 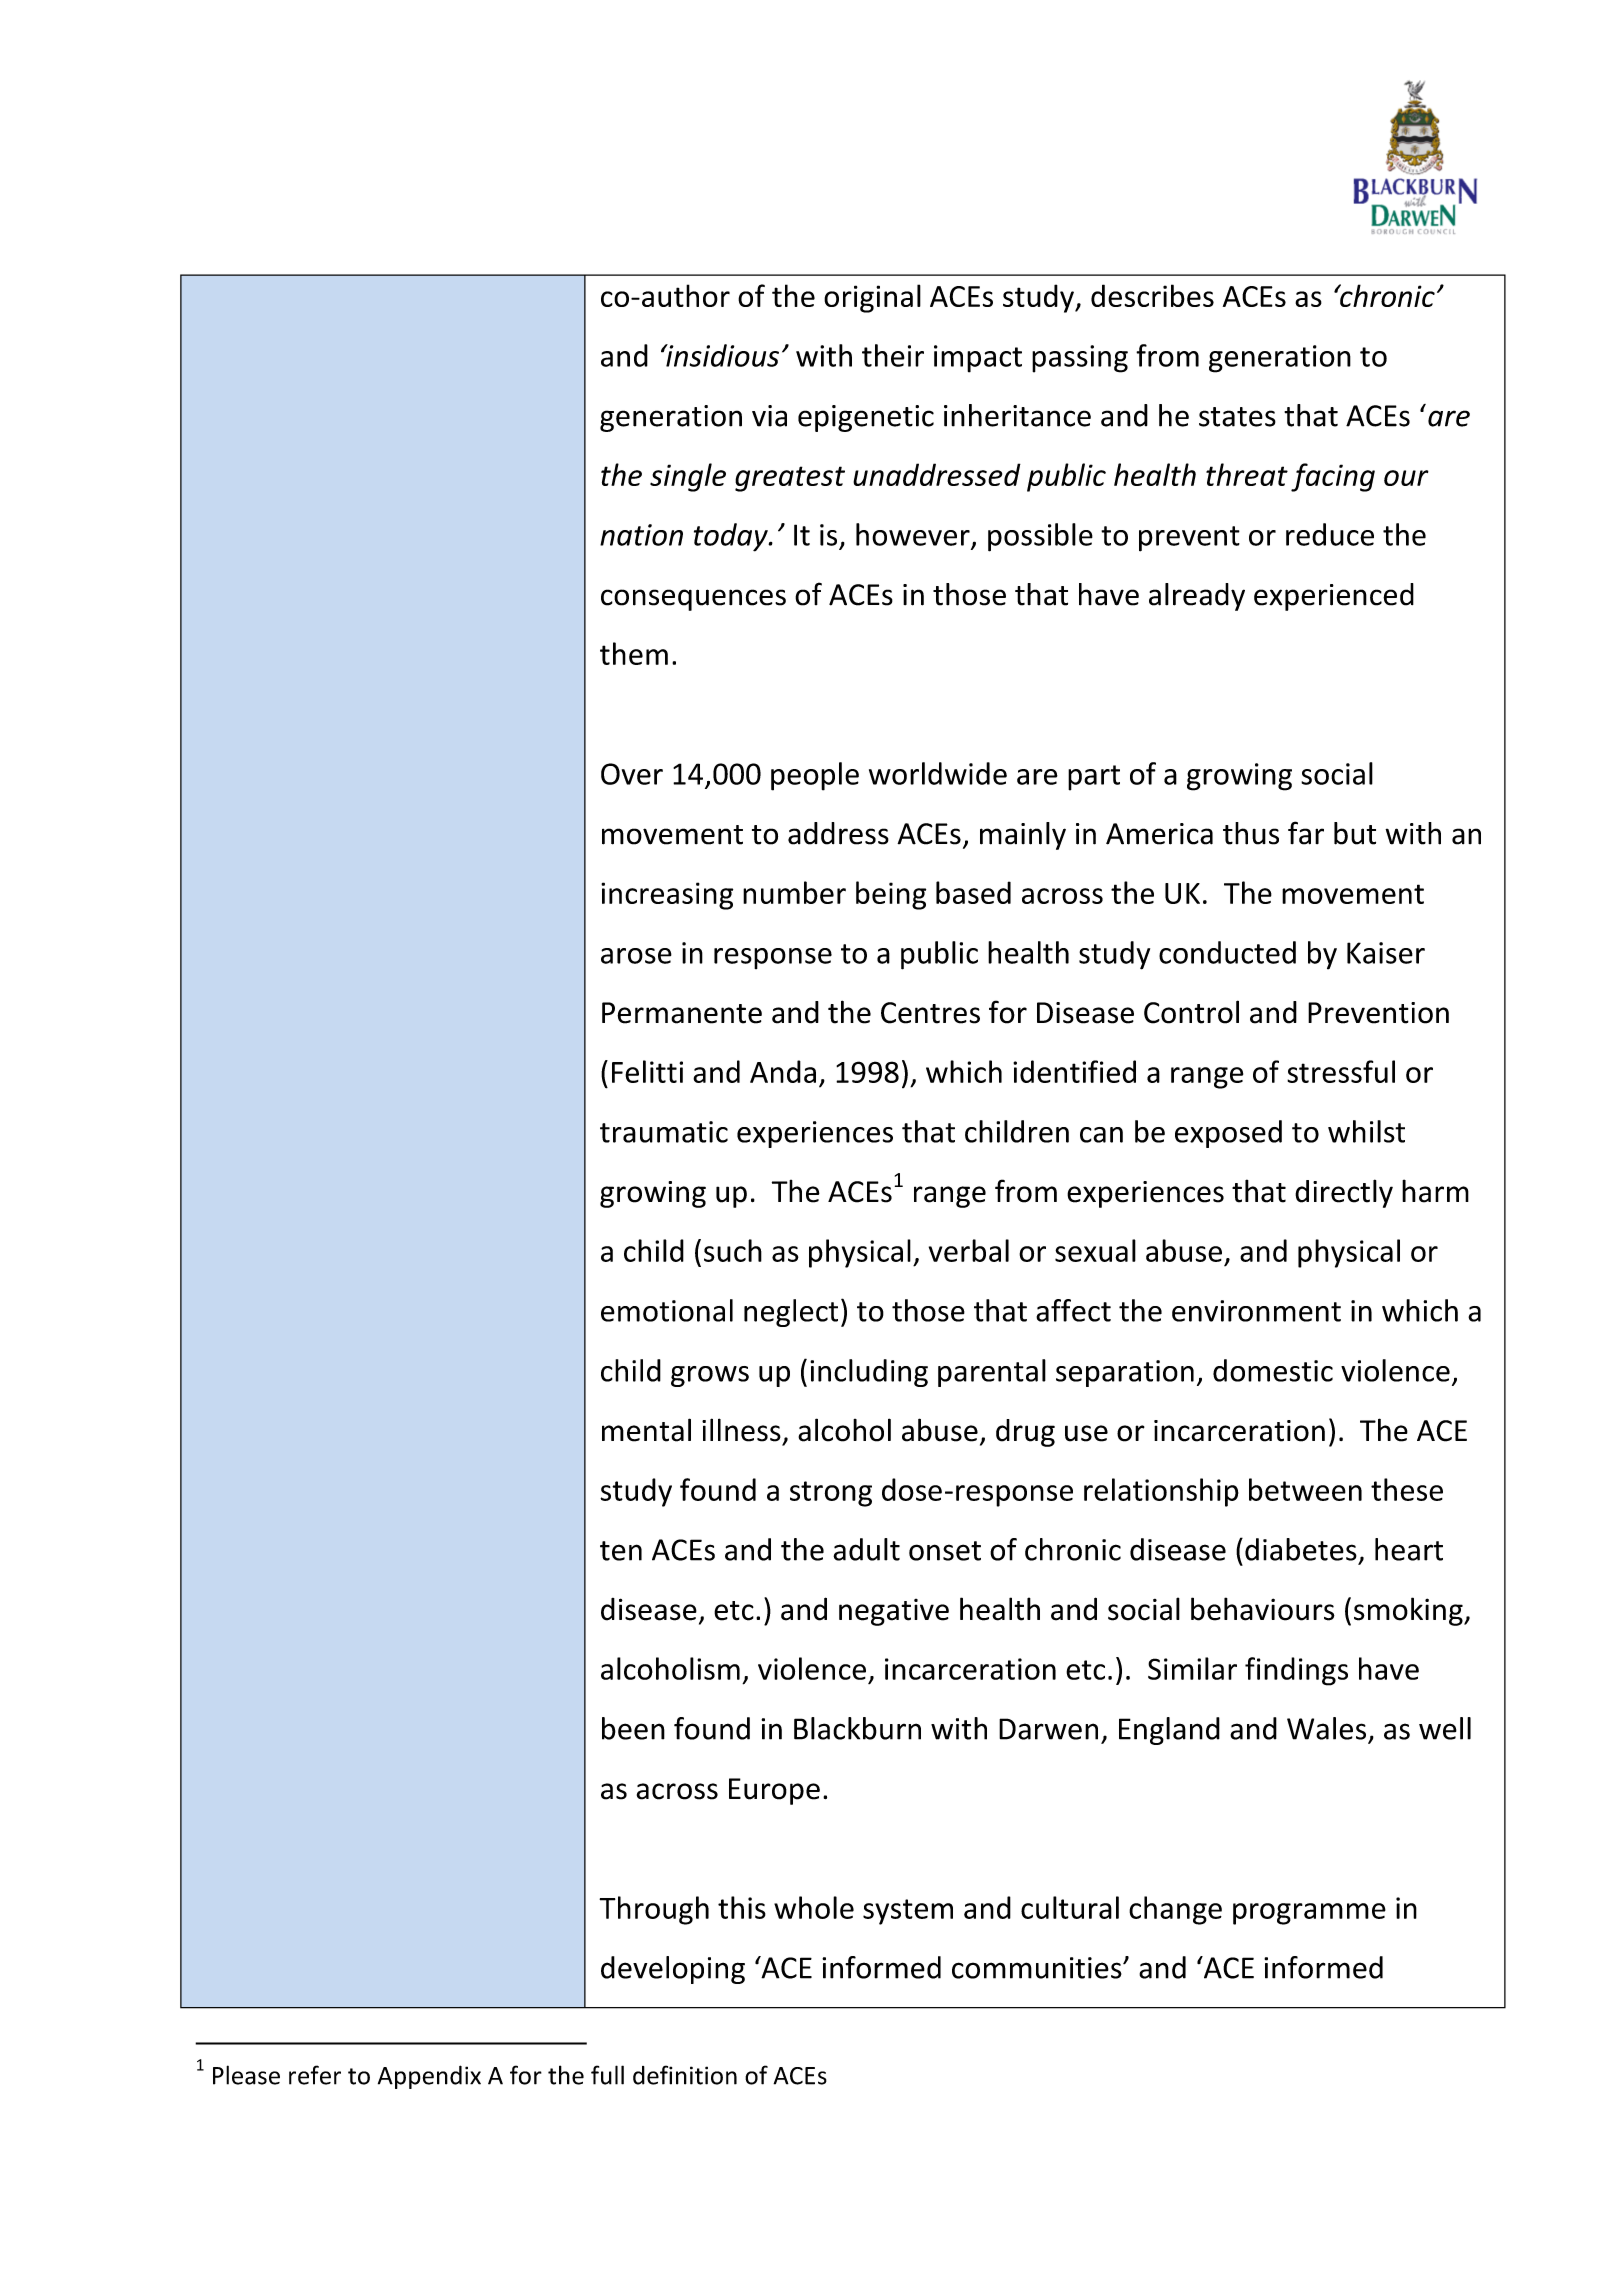 What do you see at coordinates (429, 2077) in the page?
I see `Appendix` at bounding box center [429, 2077].
